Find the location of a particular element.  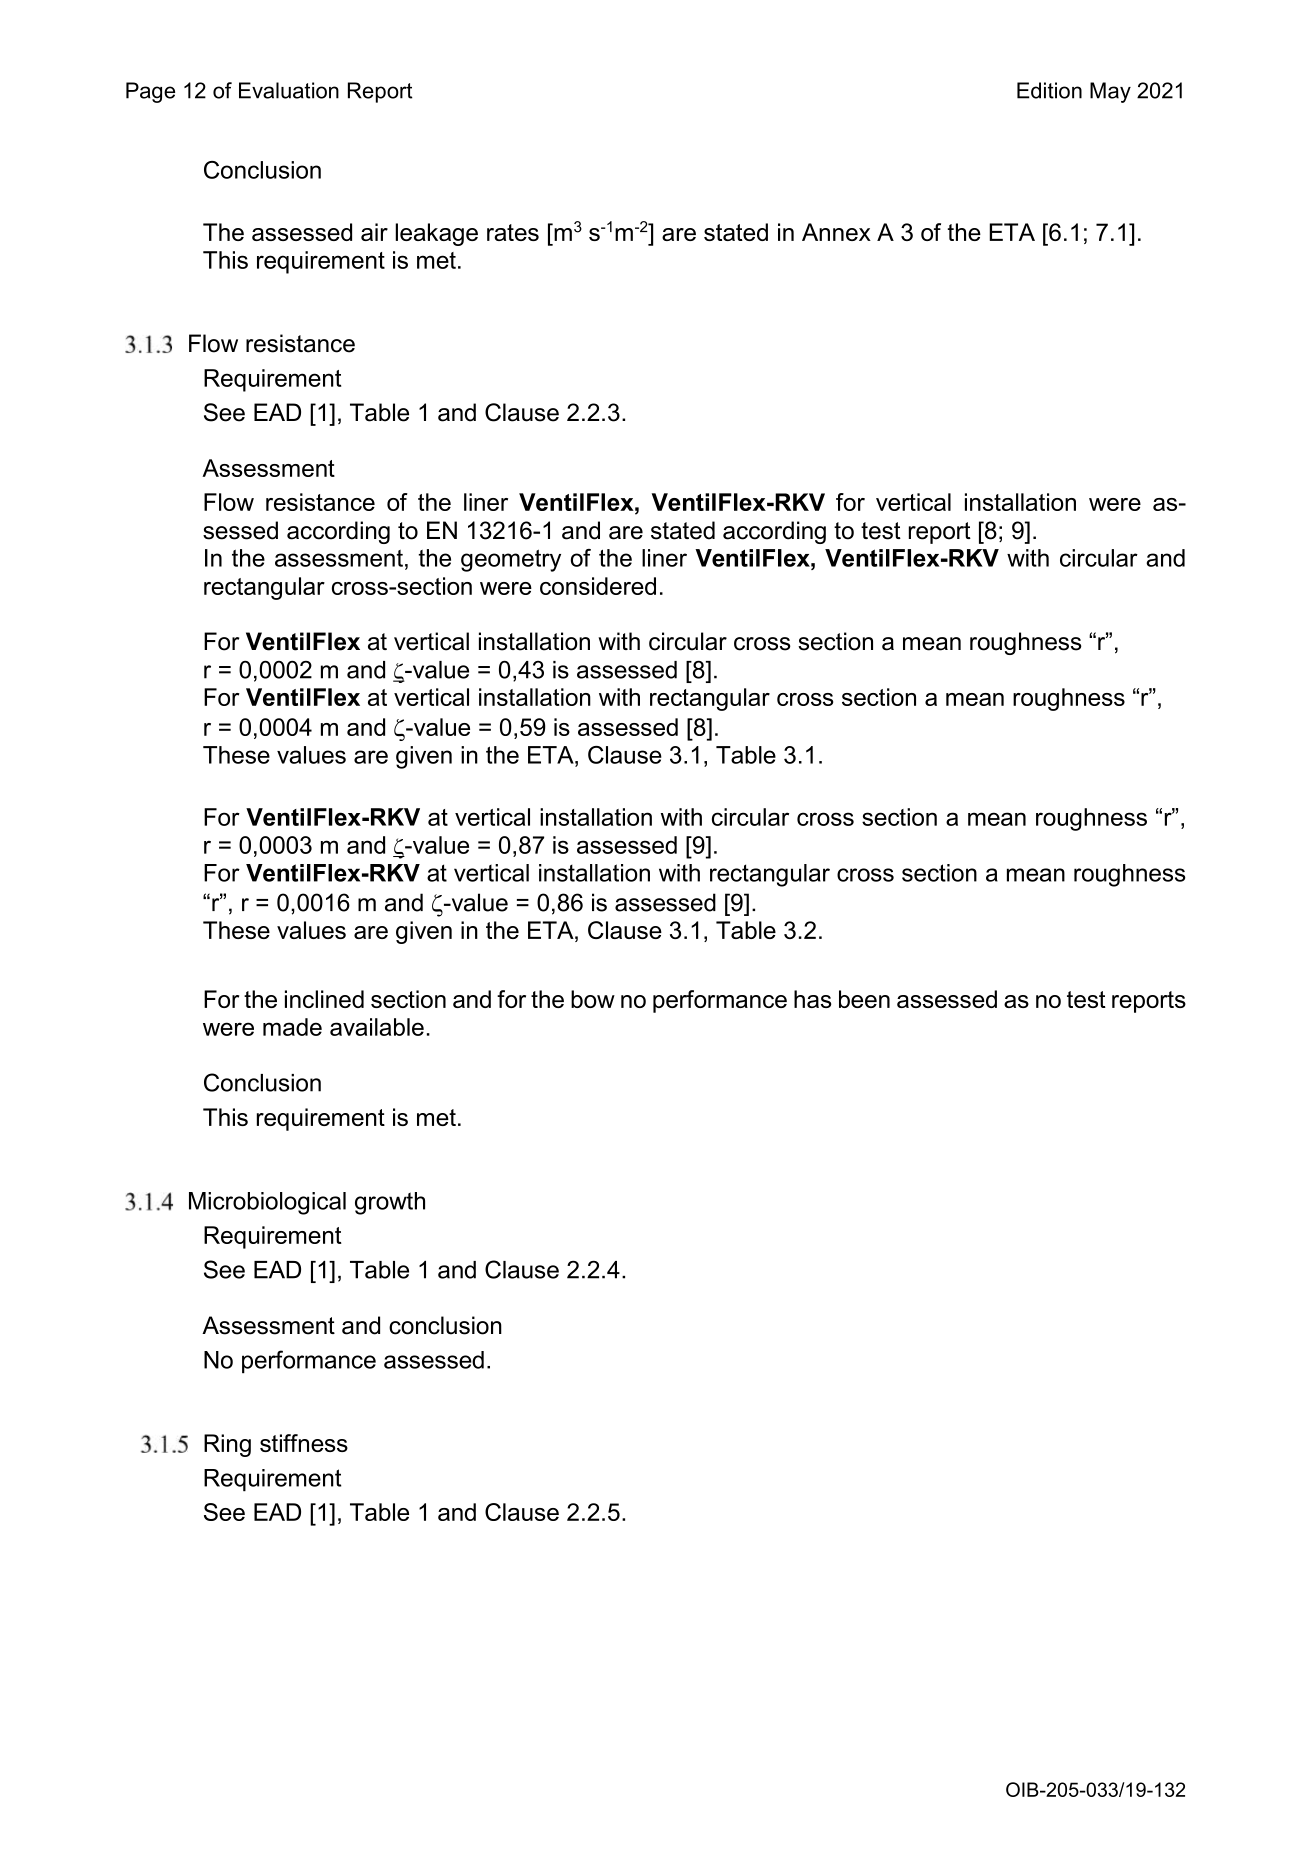

Ring is located at coordinates (227, 1445).
